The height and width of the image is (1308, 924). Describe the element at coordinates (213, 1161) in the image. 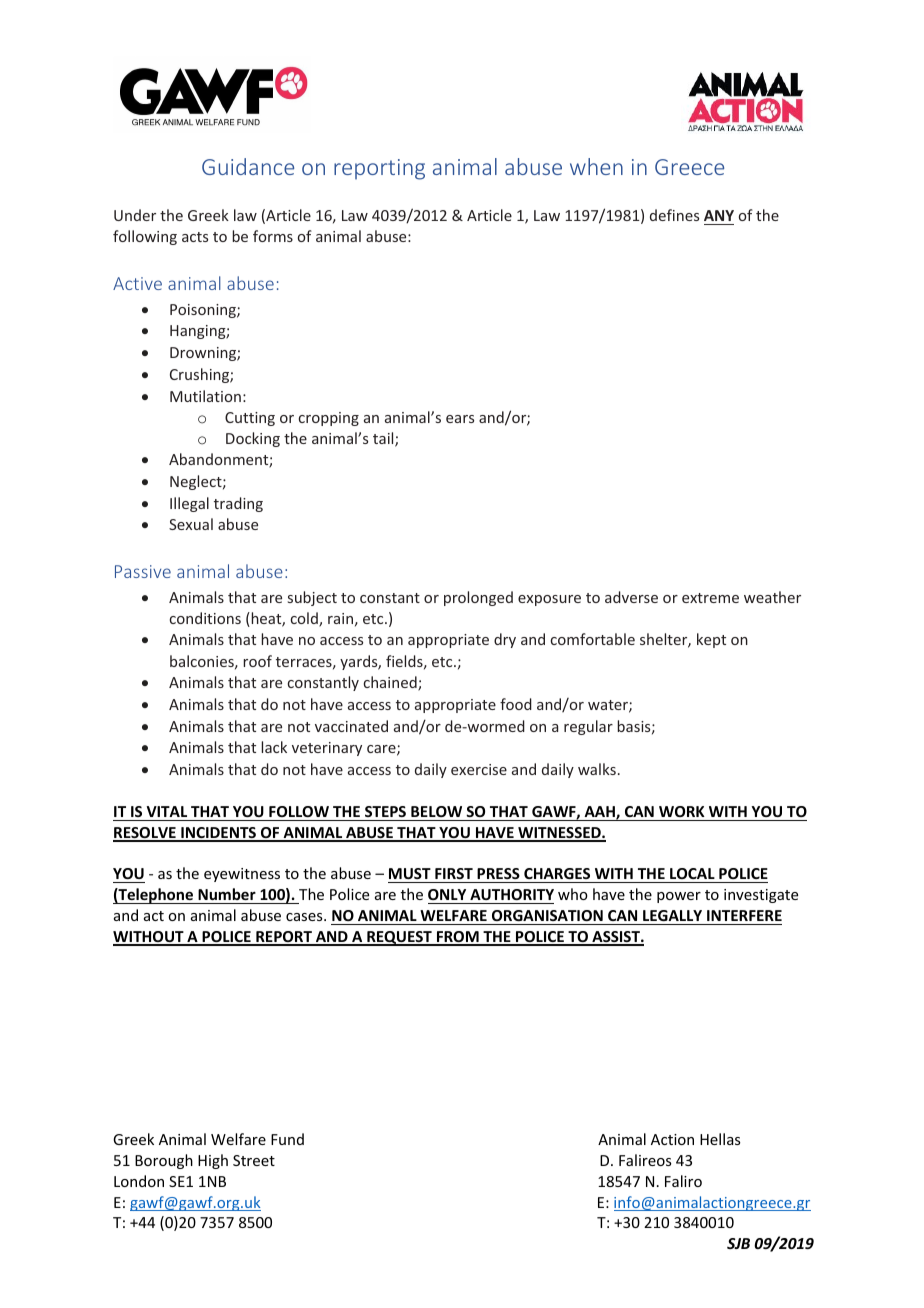

I see `High` at that location.
